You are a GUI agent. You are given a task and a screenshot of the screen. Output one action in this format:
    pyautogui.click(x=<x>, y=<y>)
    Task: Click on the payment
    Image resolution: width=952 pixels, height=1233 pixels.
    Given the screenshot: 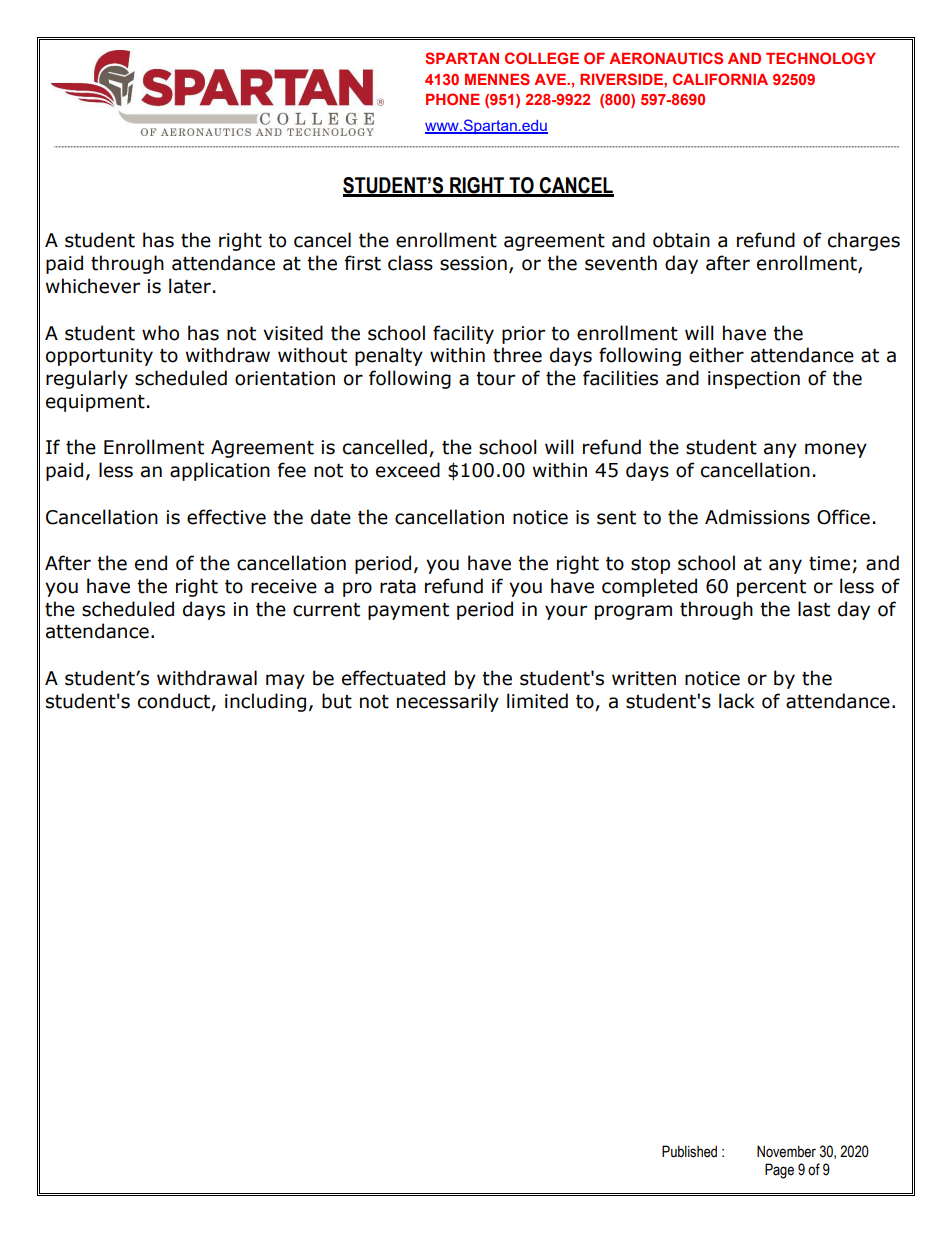 What is the action you would take?
    pyautogui.click(x=408, y=611)
